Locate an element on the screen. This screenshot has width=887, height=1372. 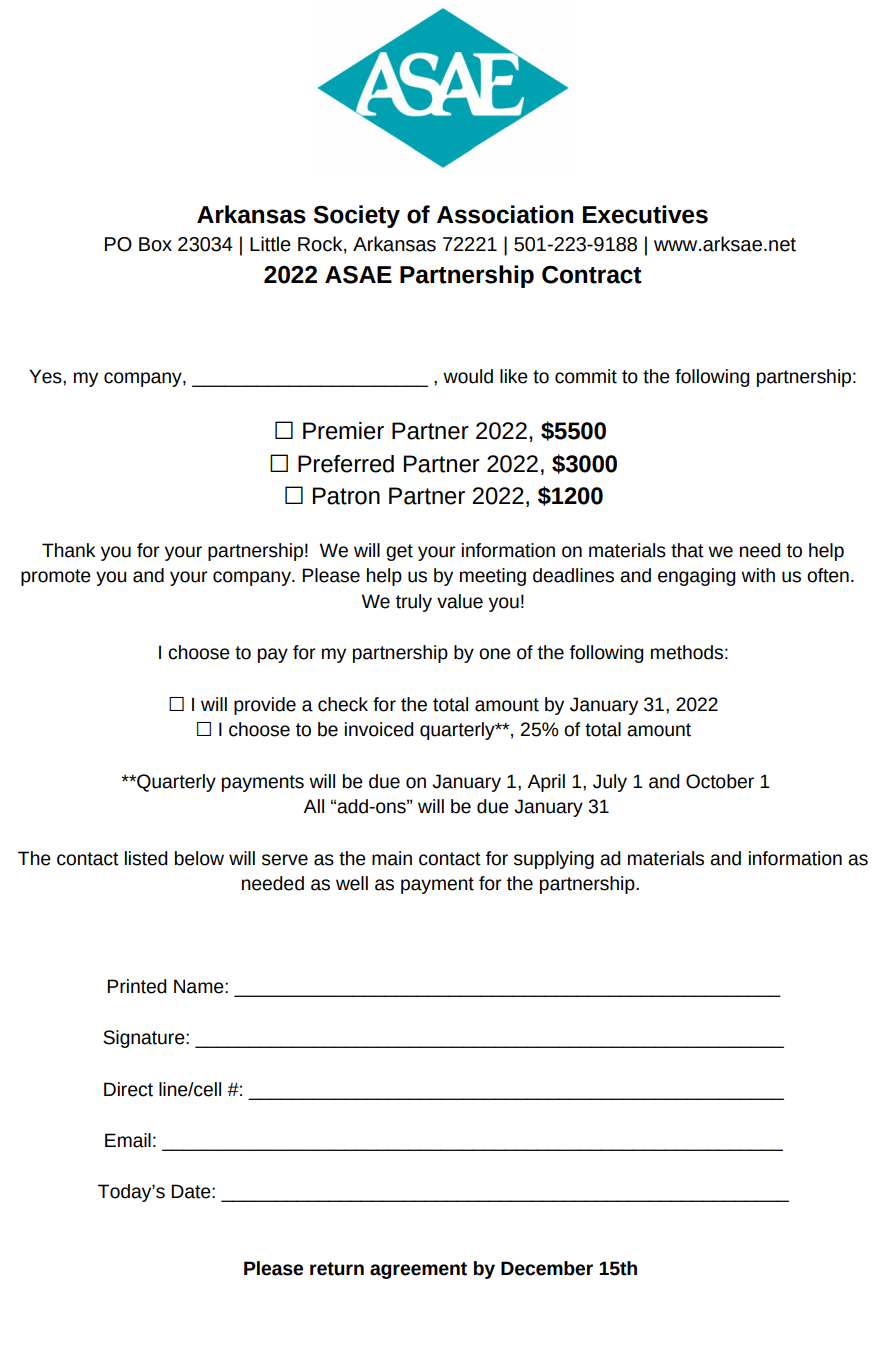
provide is located at coordinates (265, 706).
